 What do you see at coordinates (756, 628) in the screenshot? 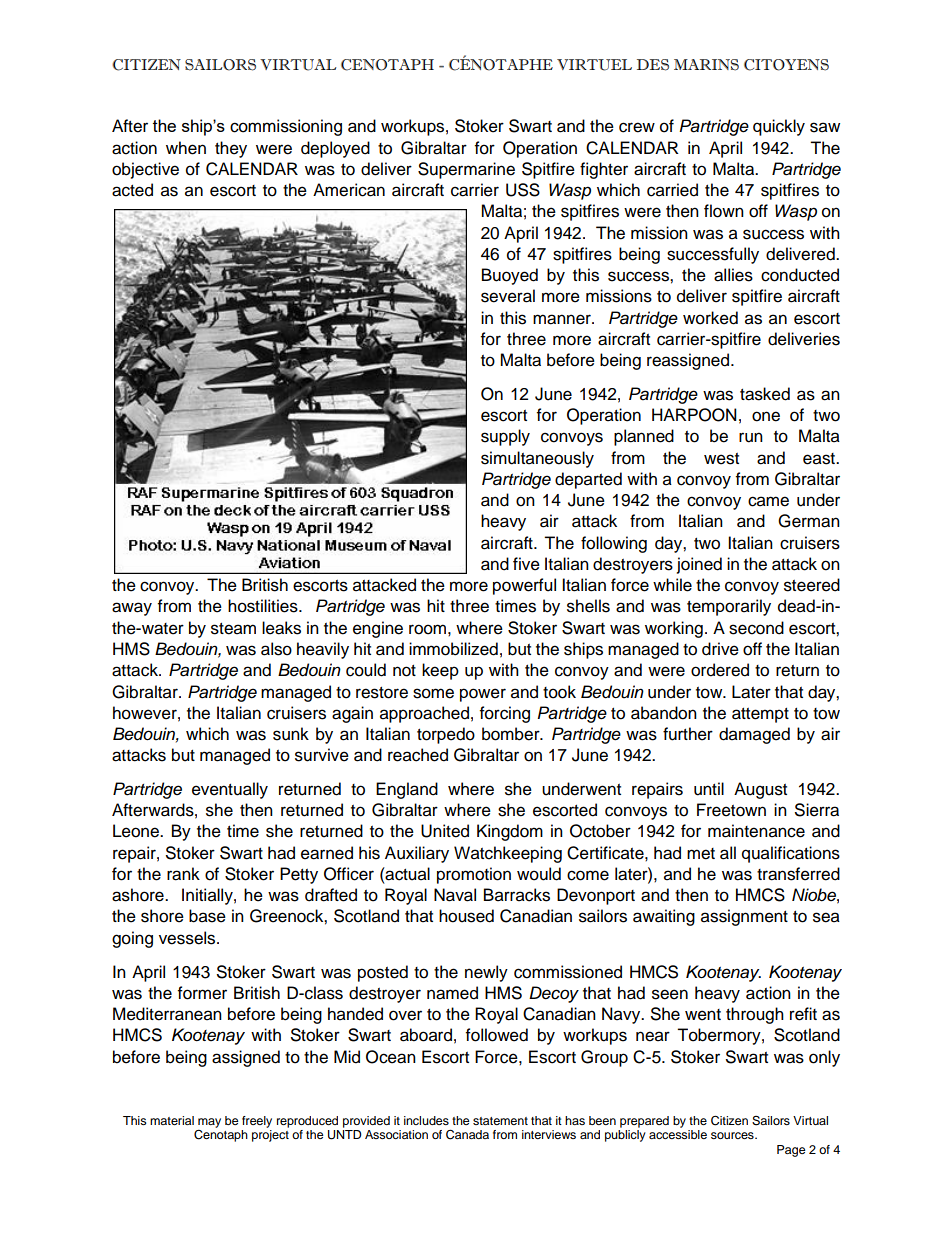
I see `second` at bounding box center [756, 628].
